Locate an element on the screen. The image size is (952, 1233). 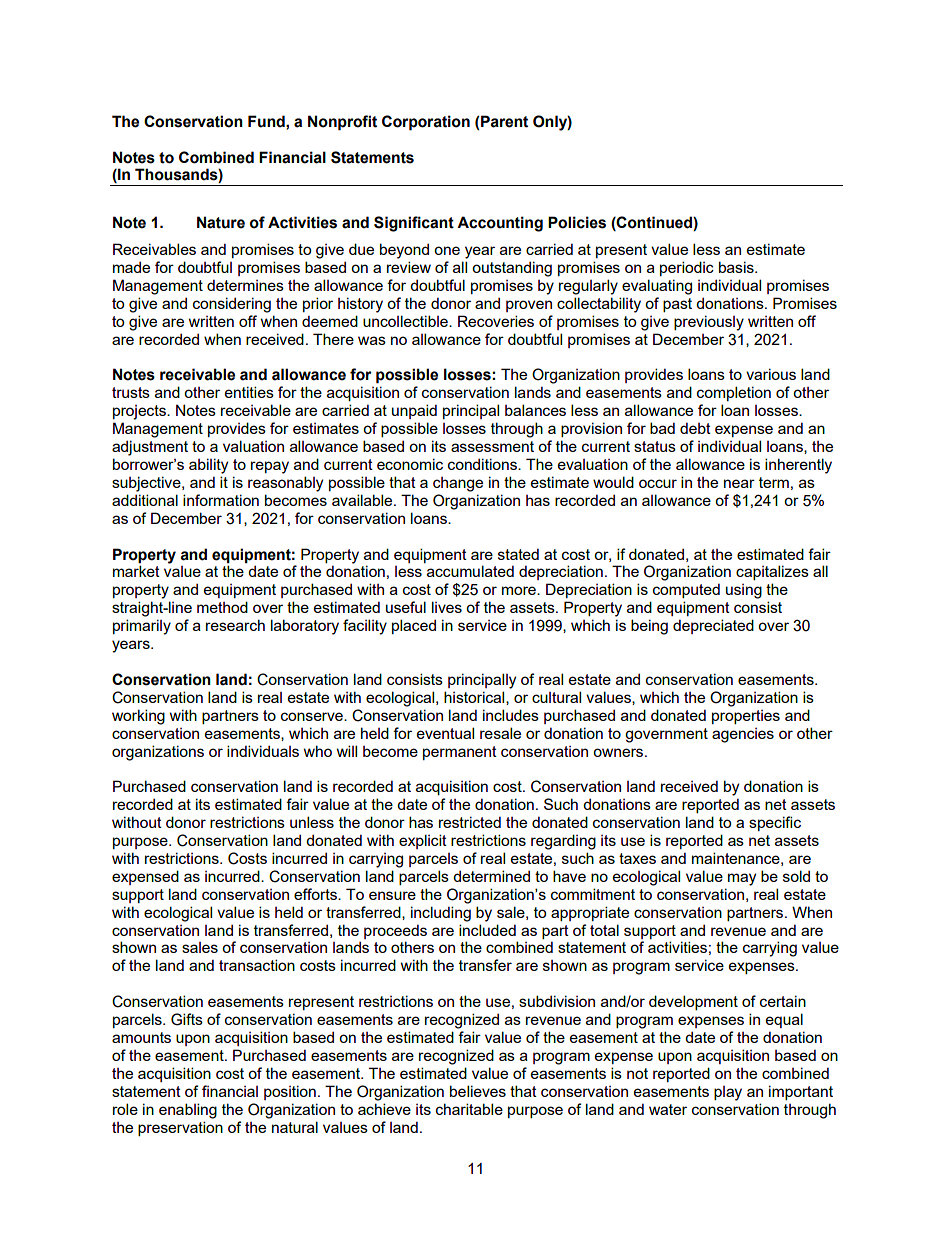
including is located at coordinates (441, 914).
